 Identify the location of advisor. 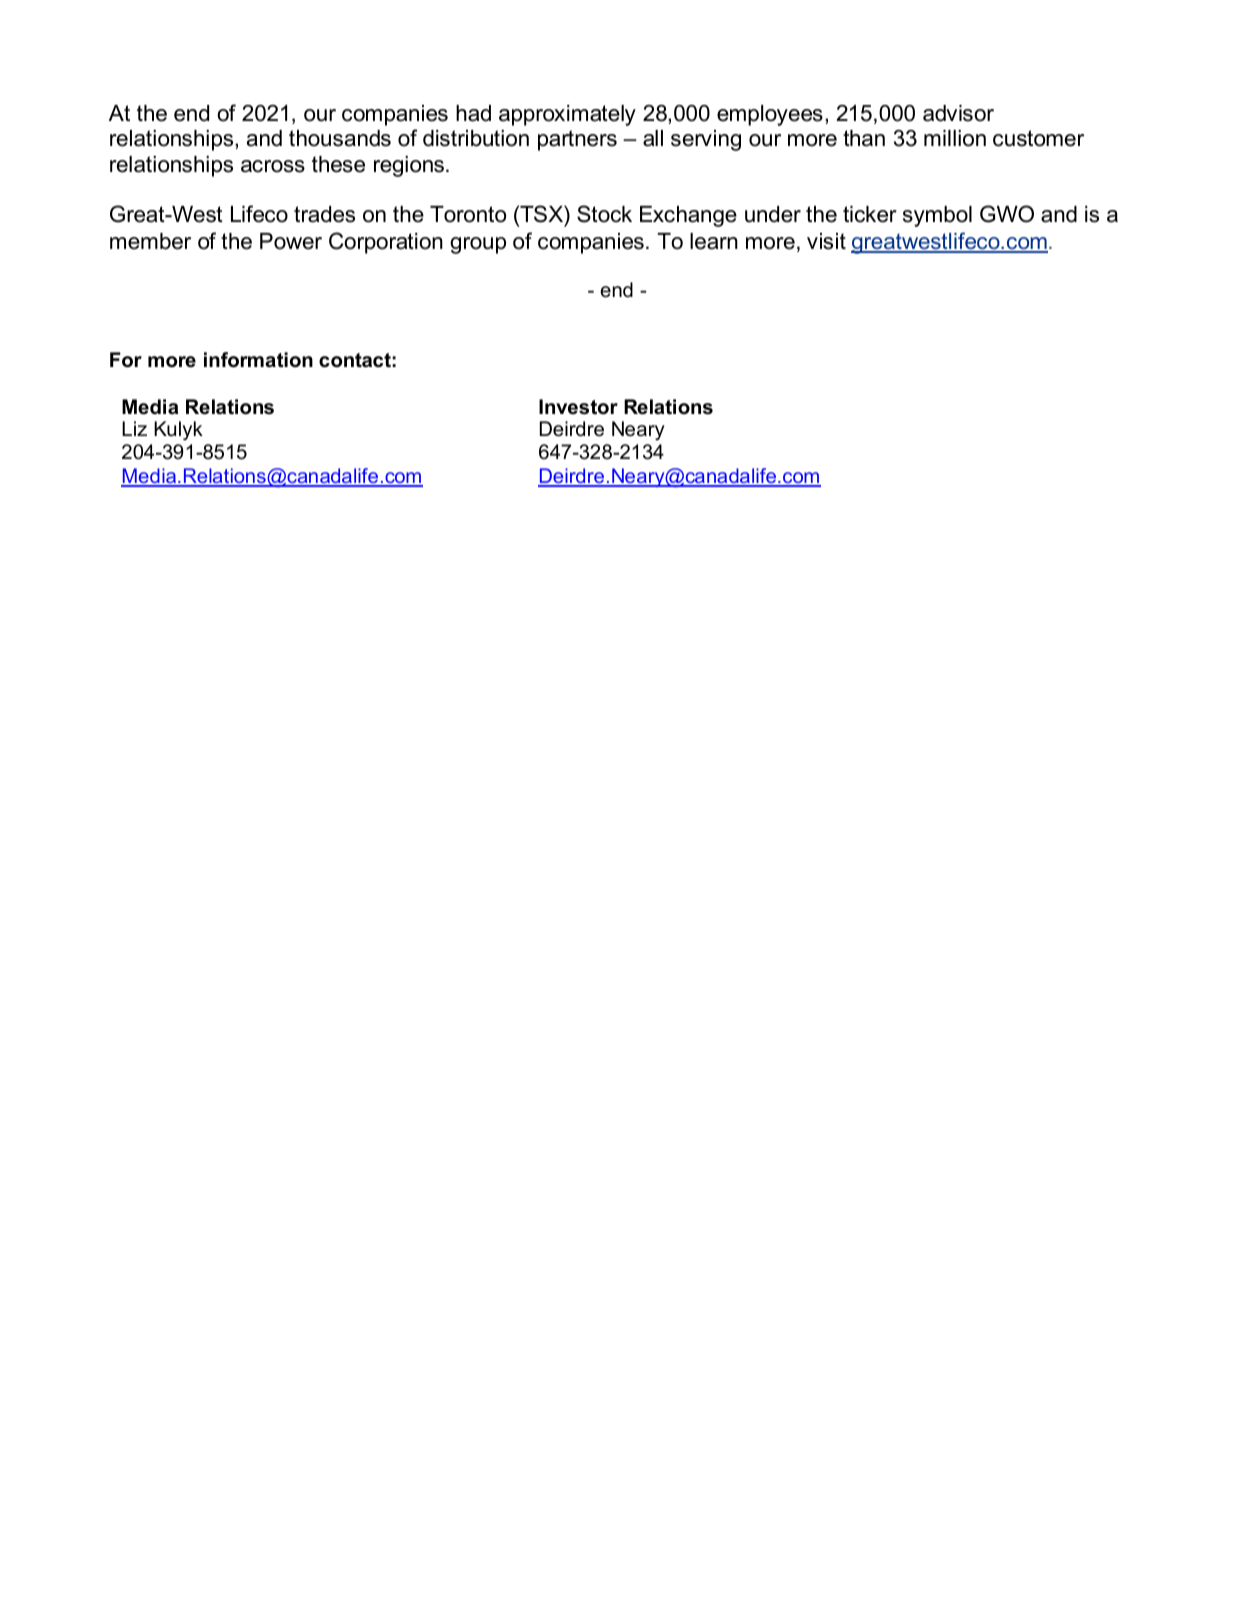
(958, 113).
